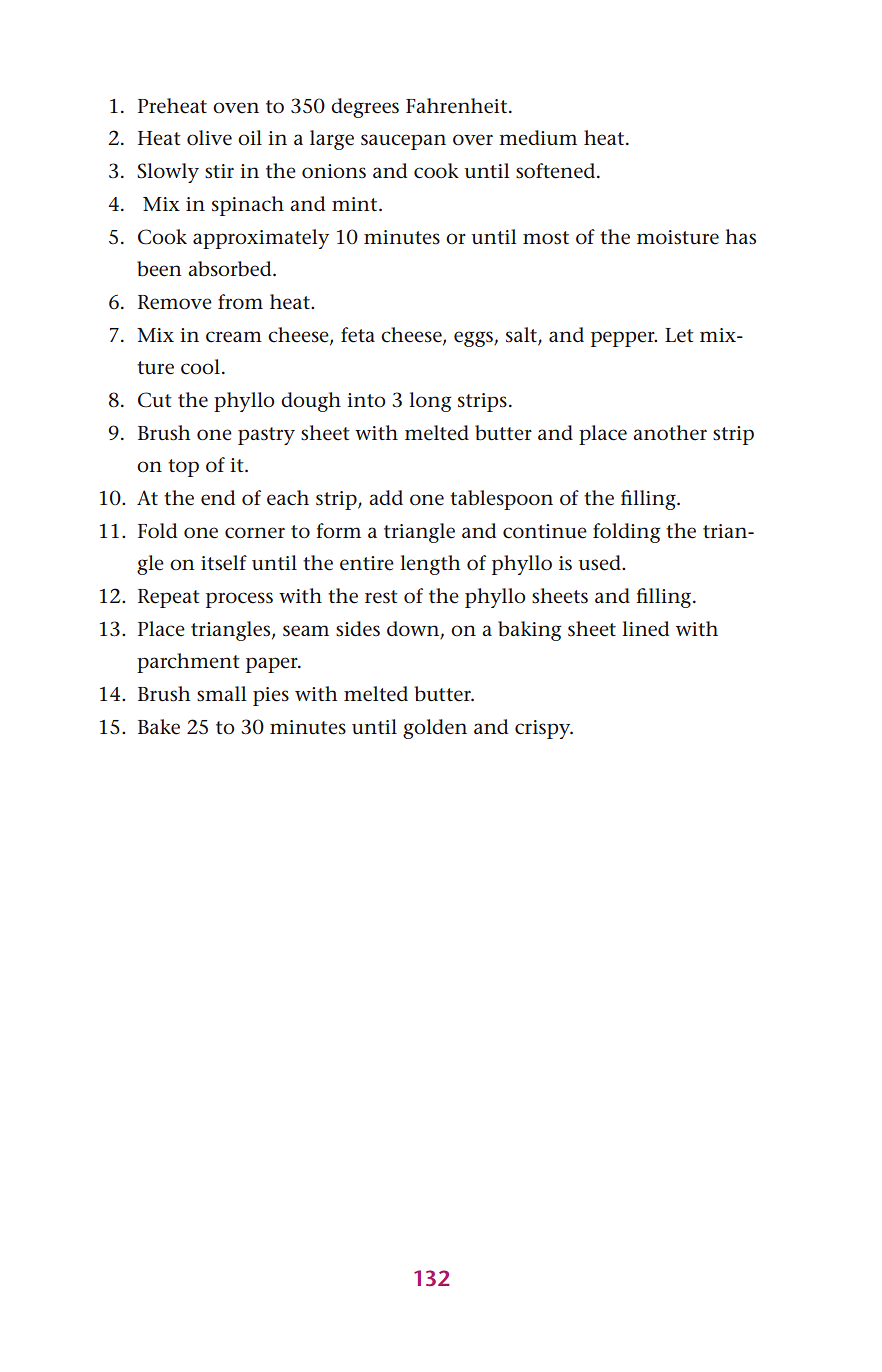 Image resolution: width=882 pixels, height=1372 pixels. What do you see at coordinates (538, 138) in the screenshot?
I see `medium` at bounding box center [538, 138].
